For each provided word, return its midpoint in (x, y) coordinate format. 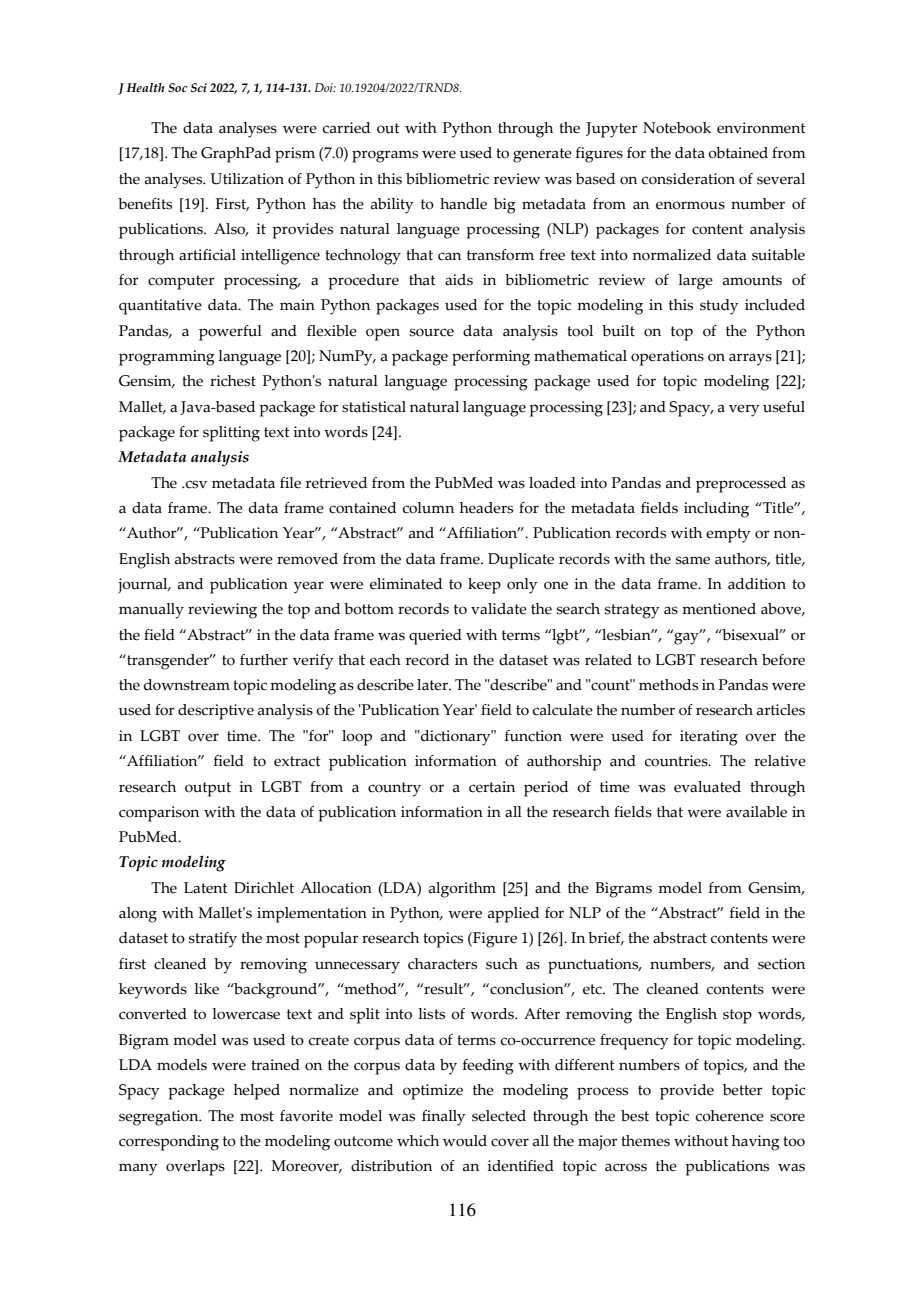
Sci (199, 87)
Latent (206, 888)
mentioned (719, 609)
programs (385, 156)
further (264, 660)
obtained (738, 153)
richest (233, 381)
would (465, 1141)
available (756, 812)
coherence (730, 1116)
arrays (750, 359)
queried (435, 637)
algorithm (462, 890)
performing (491, 358)
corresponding (169, 1143)
